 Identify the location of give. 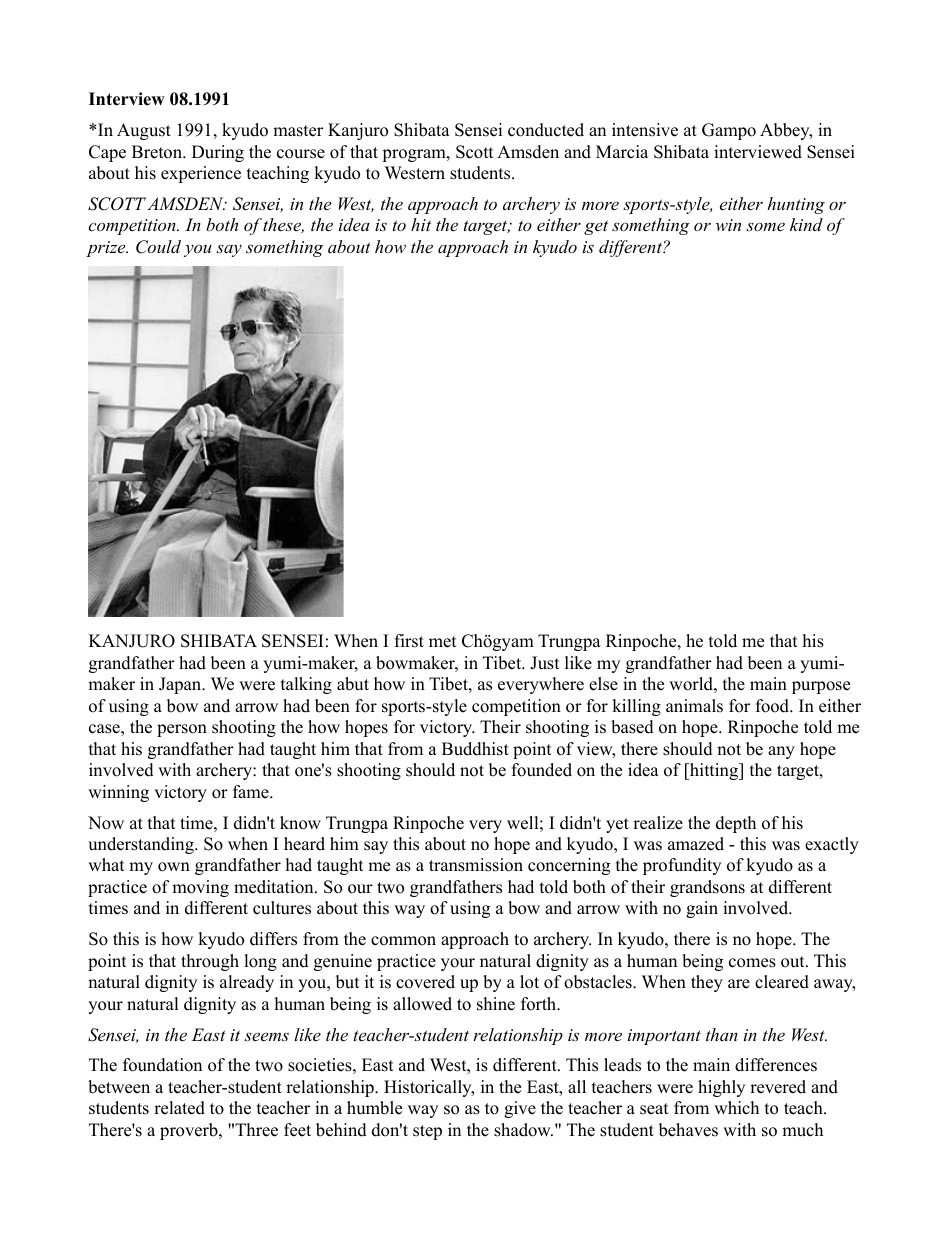
(520, 1109).
